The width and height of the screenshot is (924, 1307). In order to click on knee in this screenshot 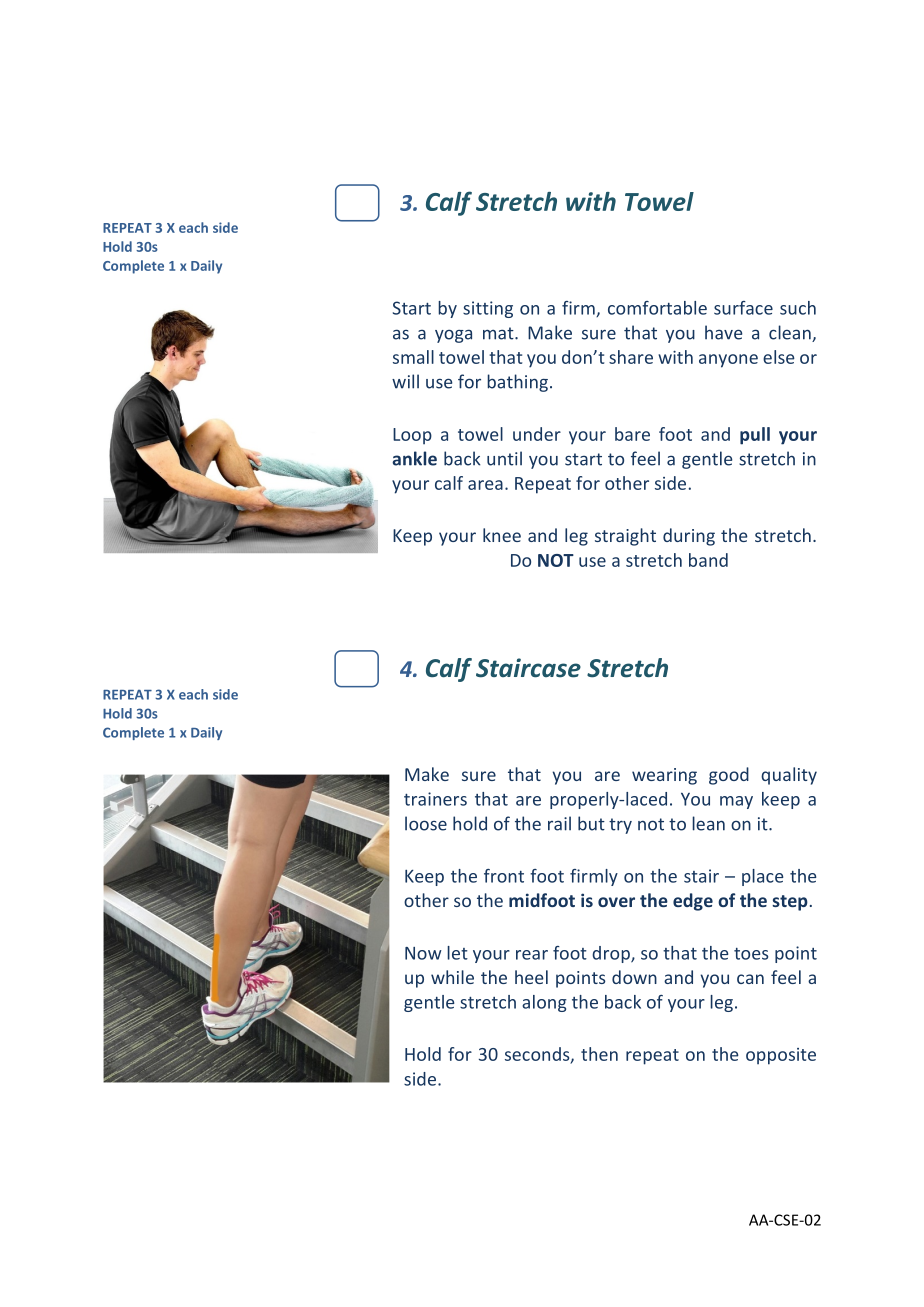, I will do `click(502, 535)`.
